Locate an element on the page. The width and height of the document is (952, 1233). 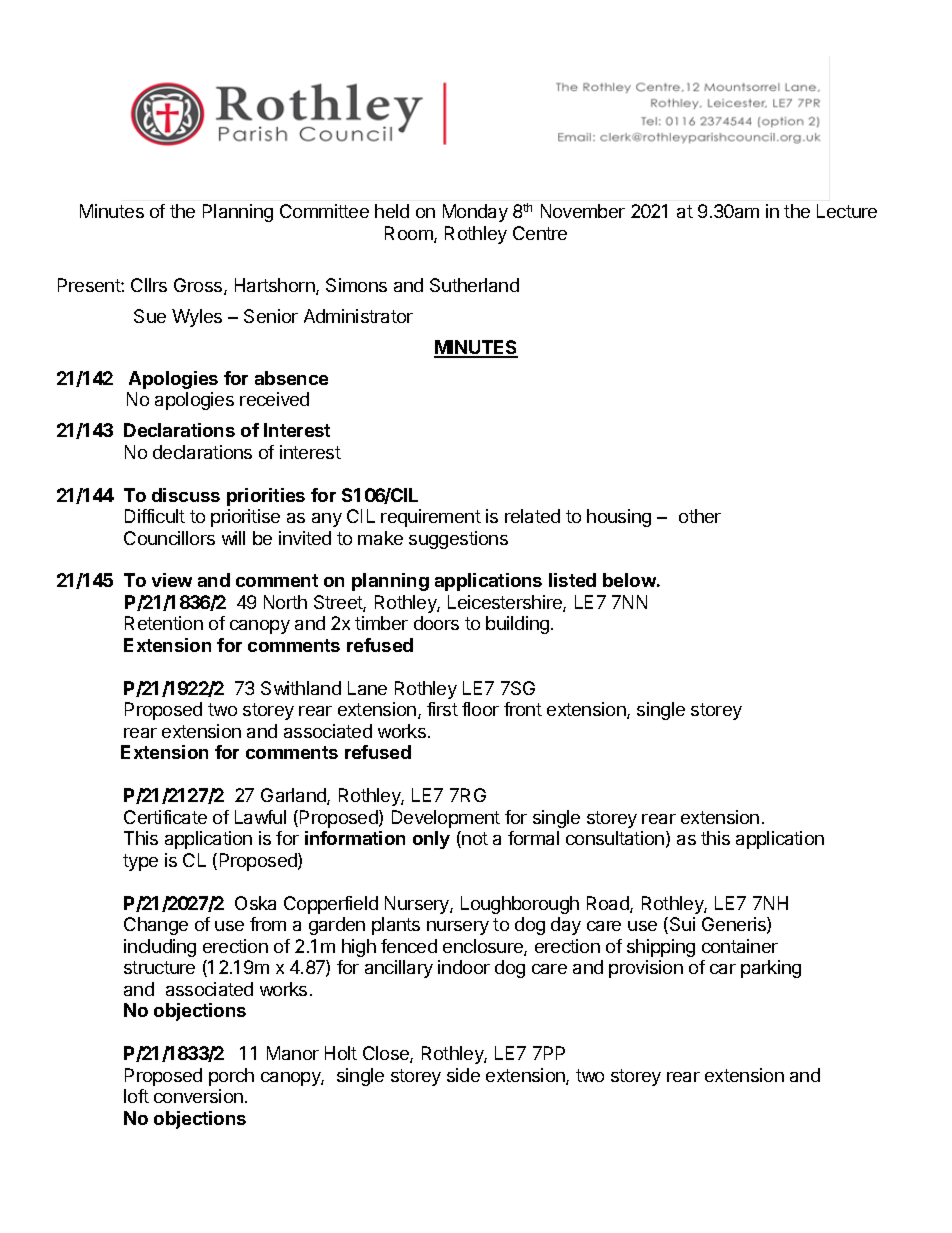
Lecture is located at coordinates (847, 211).
